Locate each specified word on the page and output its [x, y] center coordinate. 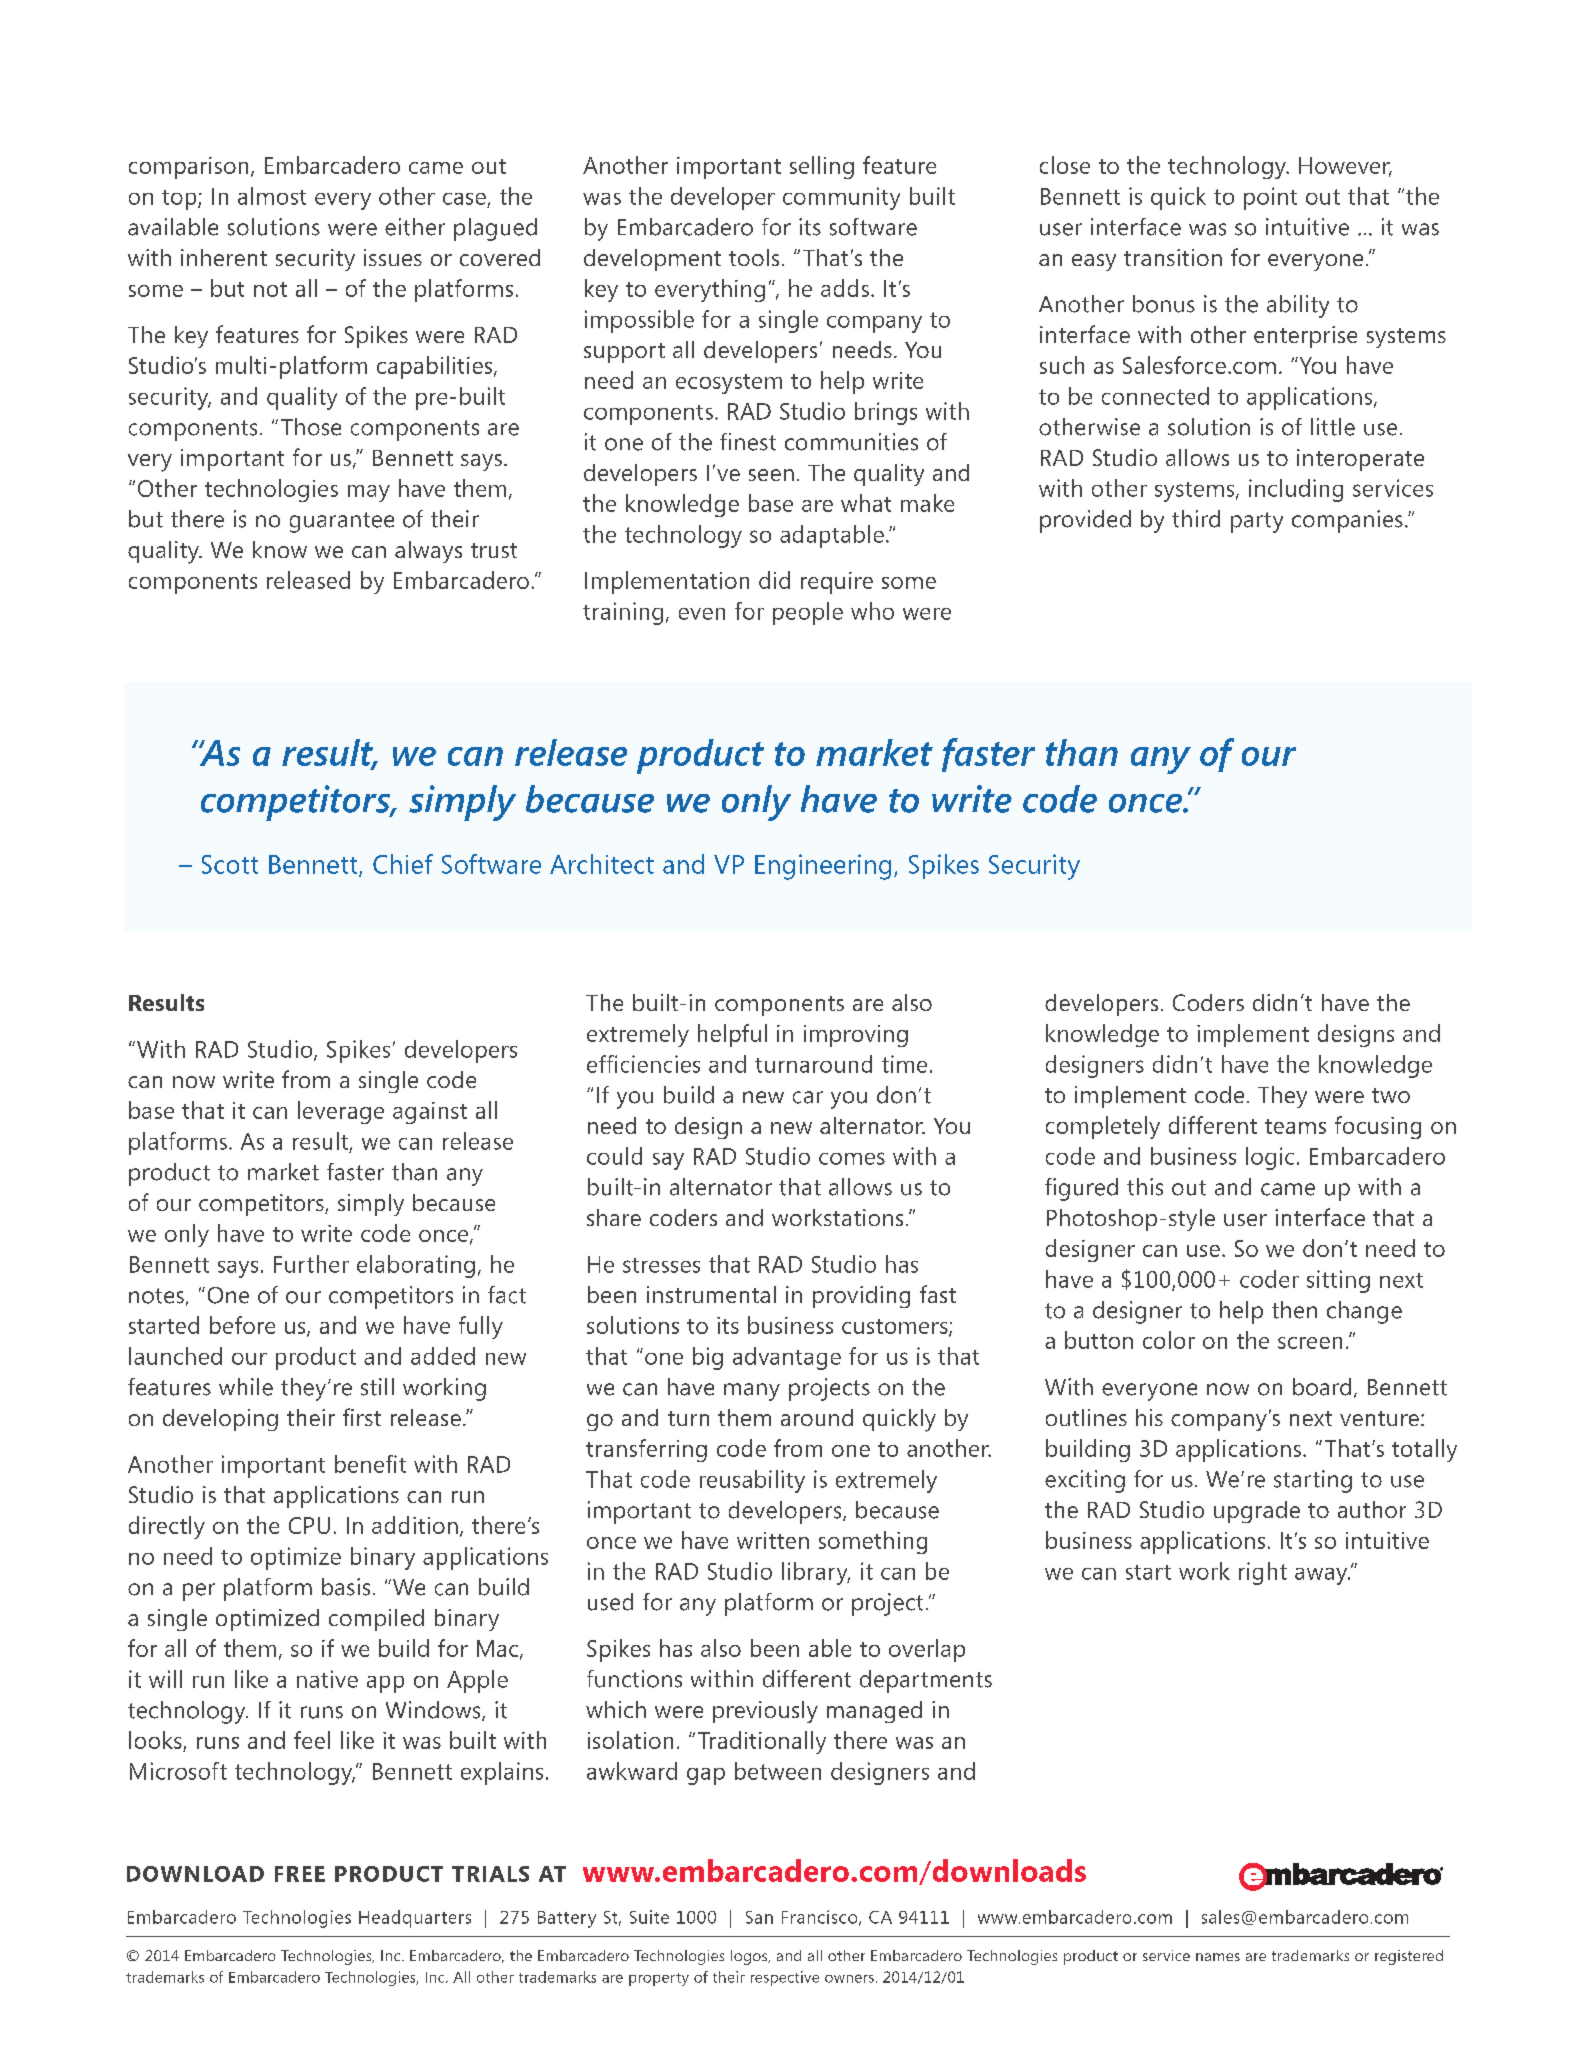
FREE [300, 1874]
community [841, 198]
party [1257, 522]
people [808, 613]
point [1270, 198]
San [759, 1917]
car [808, 1097]
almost [272, 196]
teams [1295, 1126]
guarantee [342, 522]
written [773, 1540]
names [1218, 1957]
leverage [341, 1112]
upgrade [1257, 1512]
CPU [309, 1525]
